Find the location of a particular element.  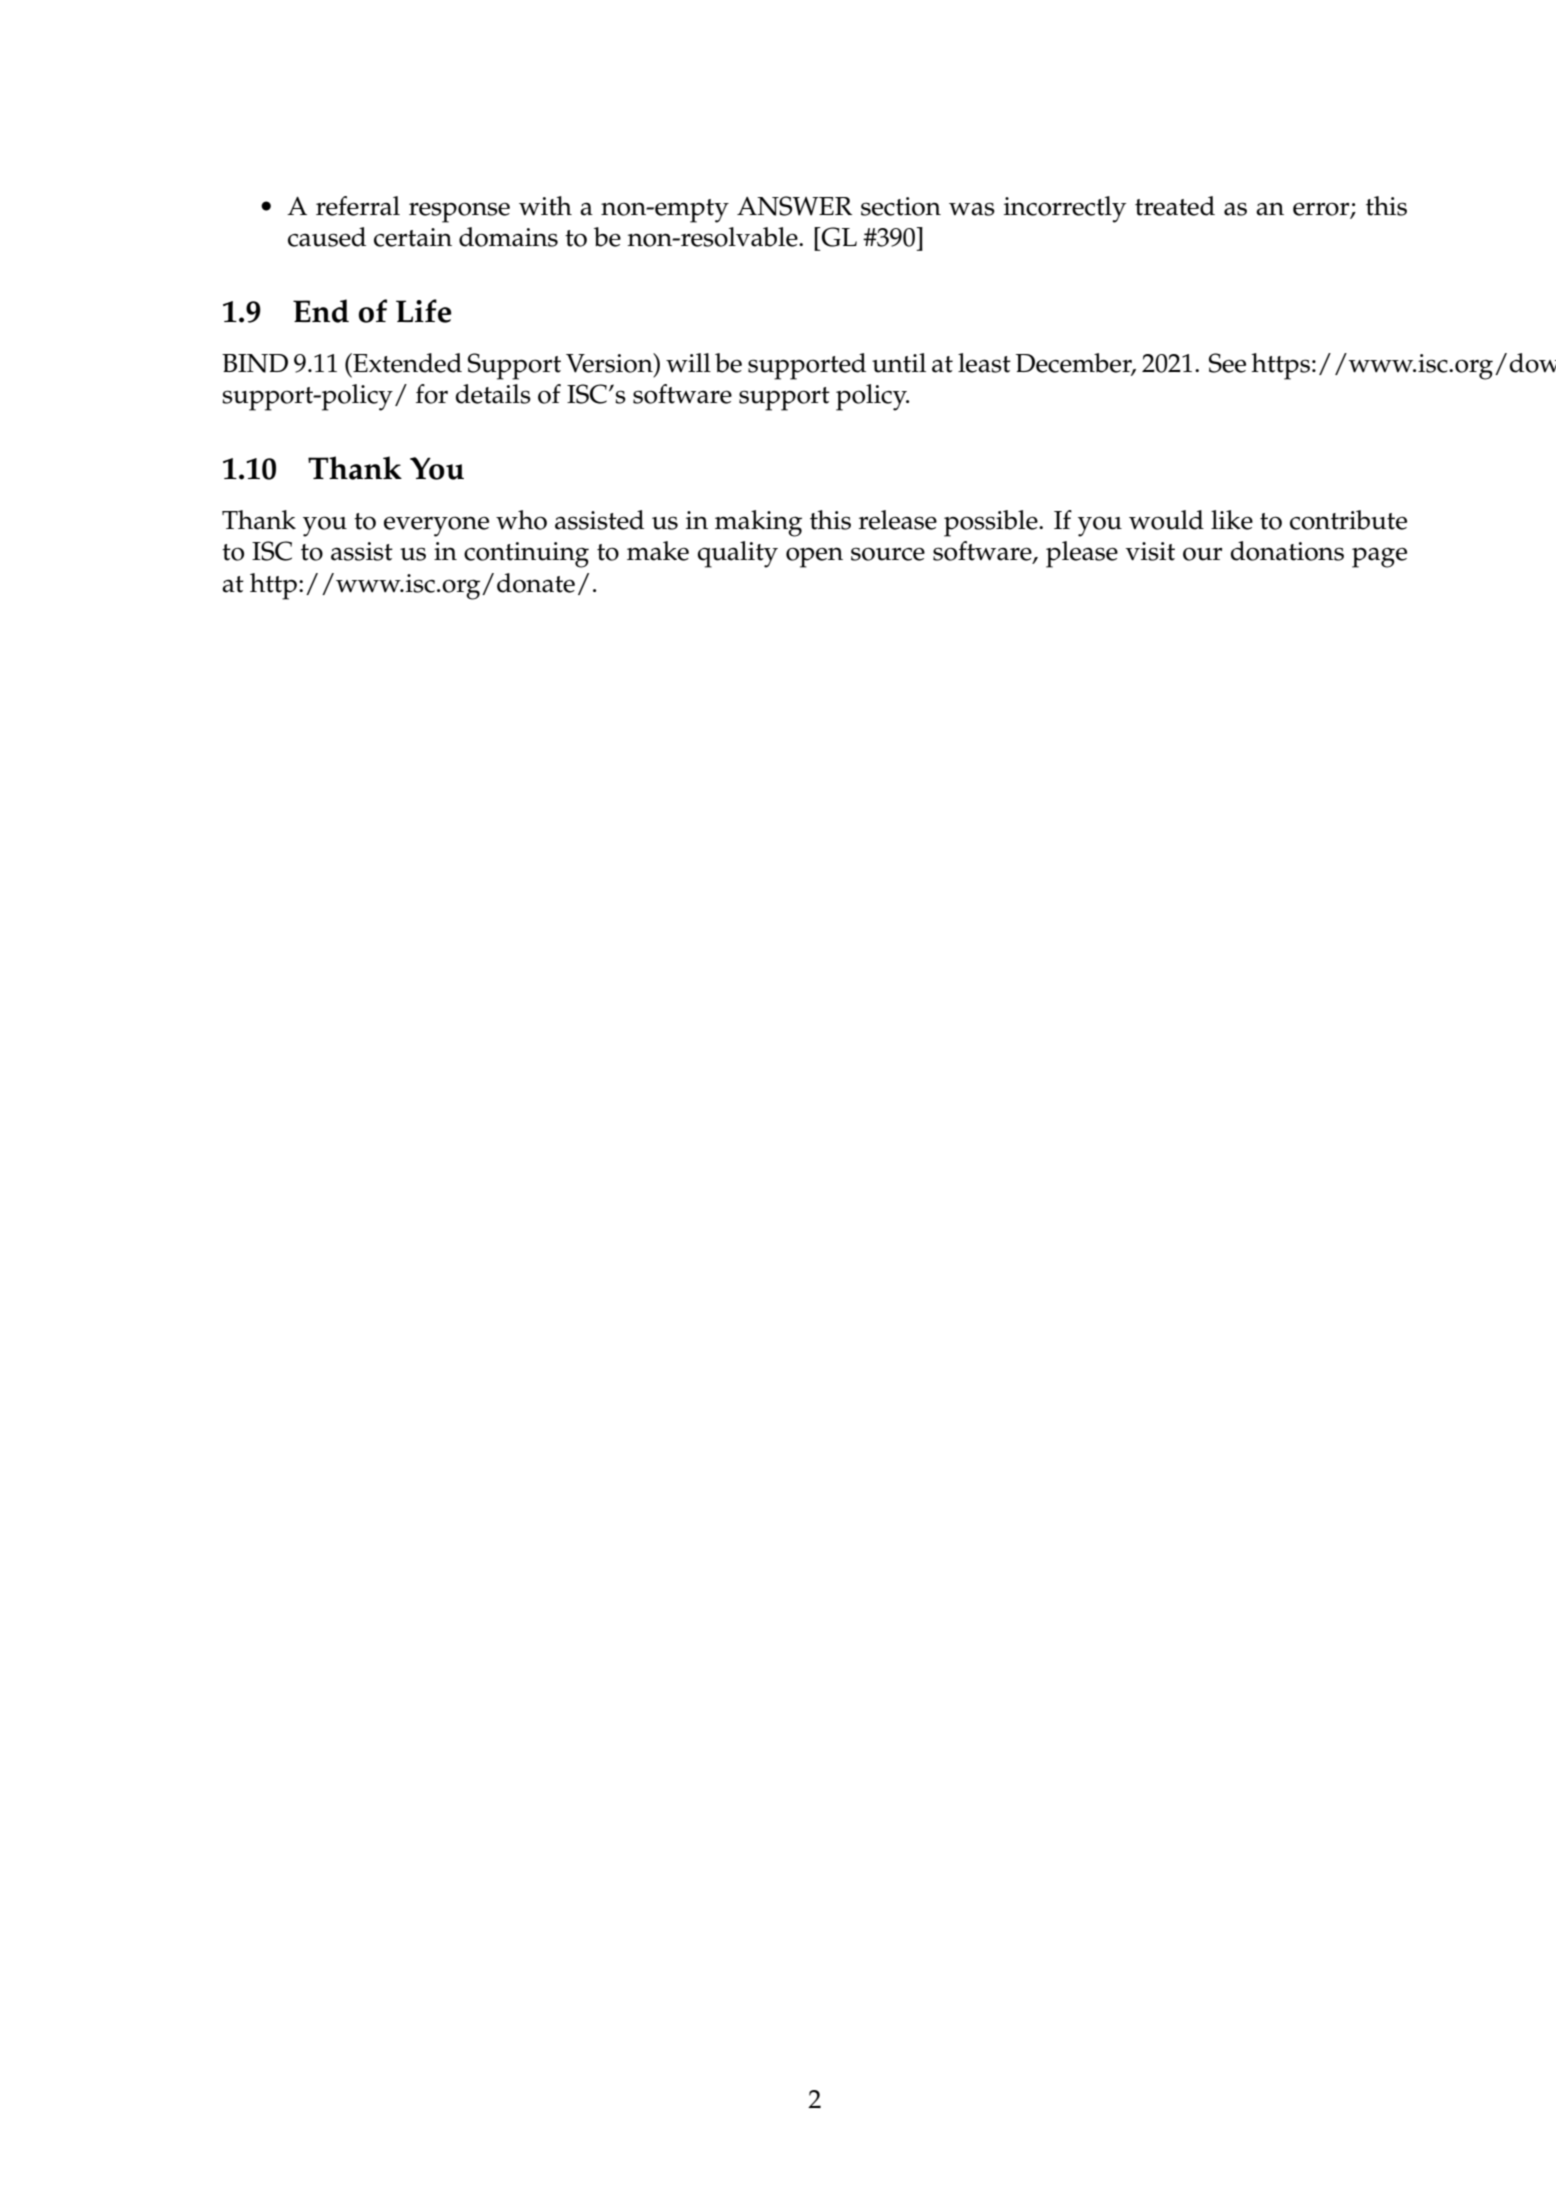

response is located at coordinates (459, 212).
